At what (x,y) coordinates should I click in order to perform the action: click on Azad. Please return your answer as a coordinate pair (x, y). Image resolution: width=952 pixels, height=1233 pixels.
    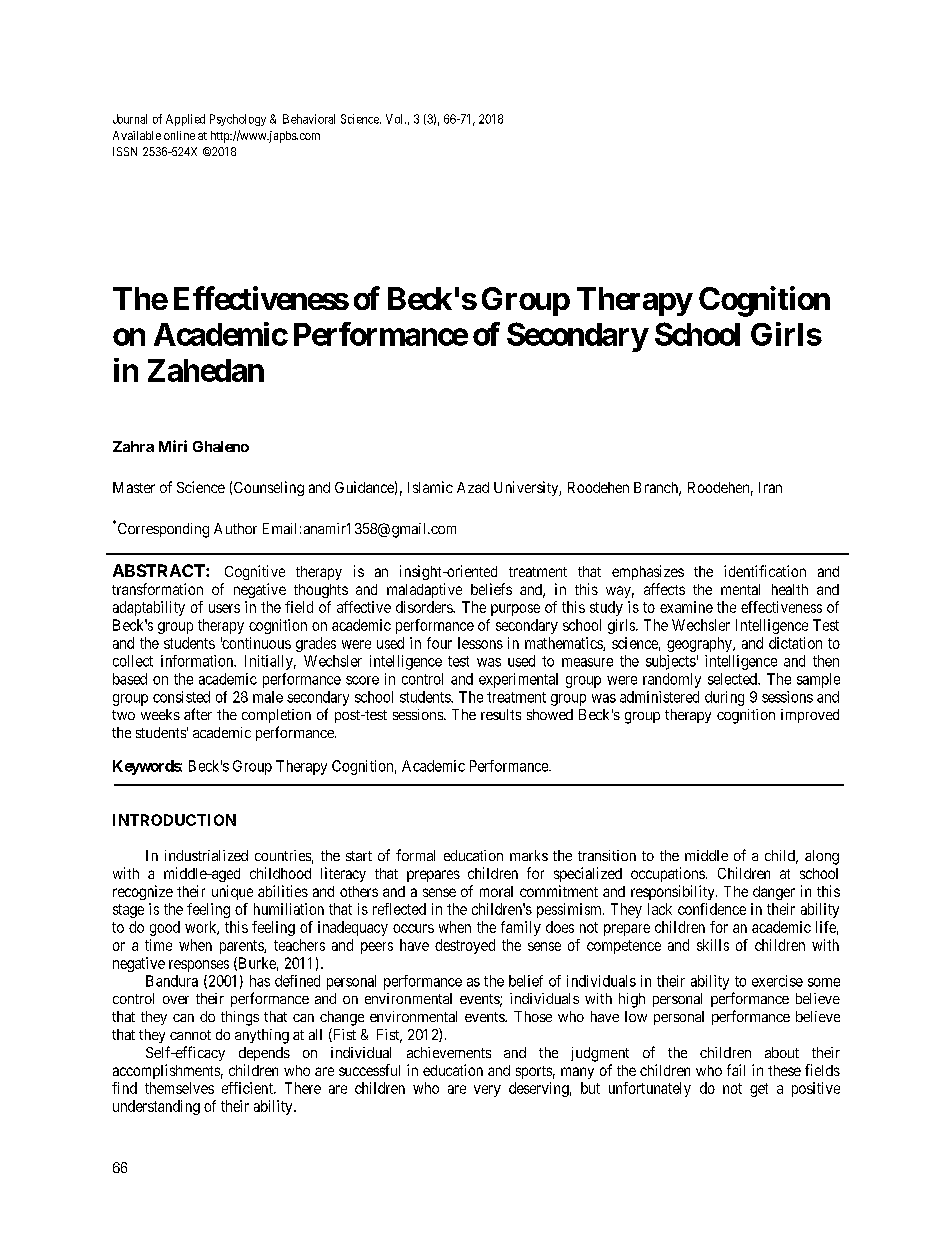
    Looking at the image, I should click on (473, 487).
